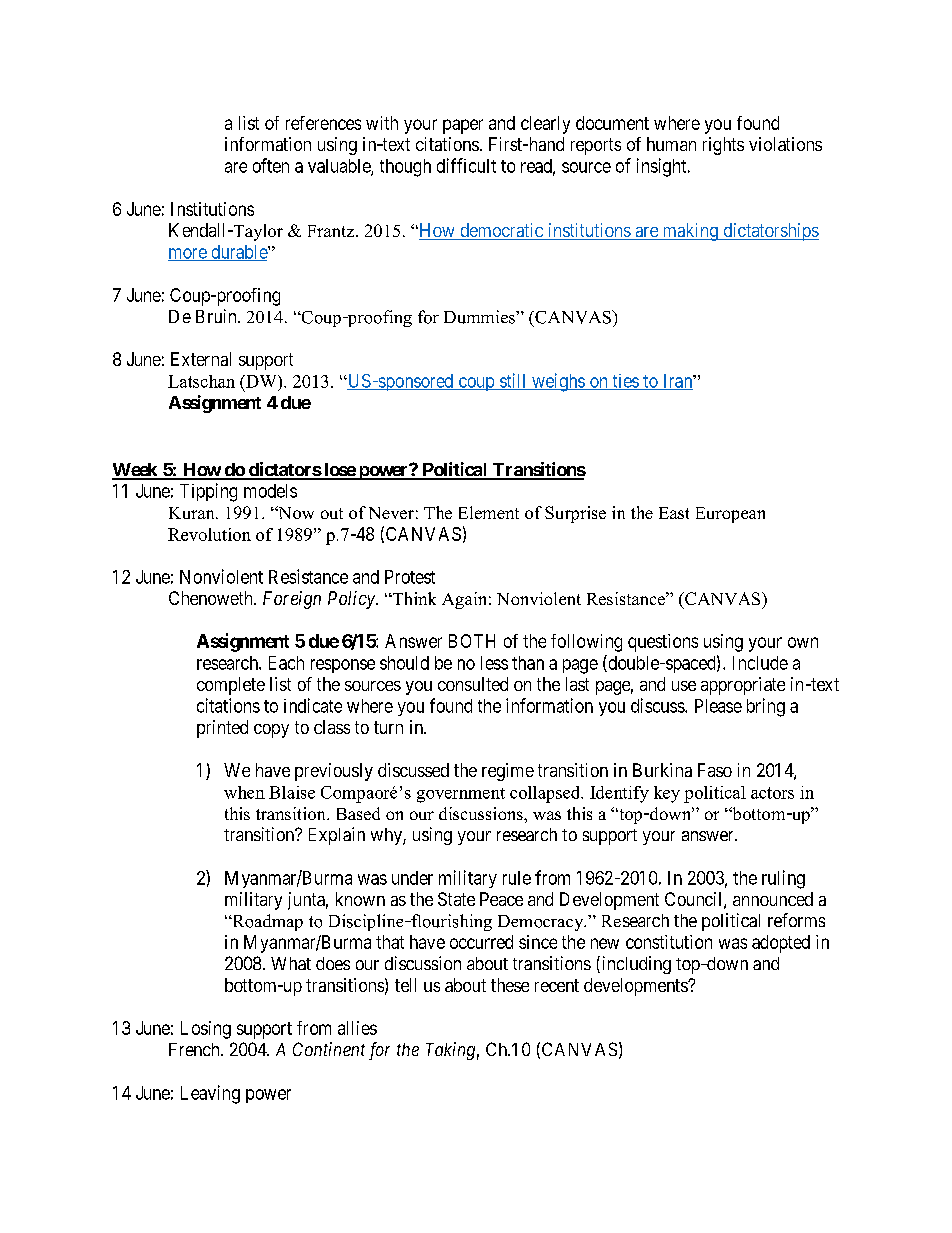 The width and height of the page is (952, 1233). What do you see at coordinates (195, 1049) in the page?
I see `French` at bounding box center [195, 1049].
